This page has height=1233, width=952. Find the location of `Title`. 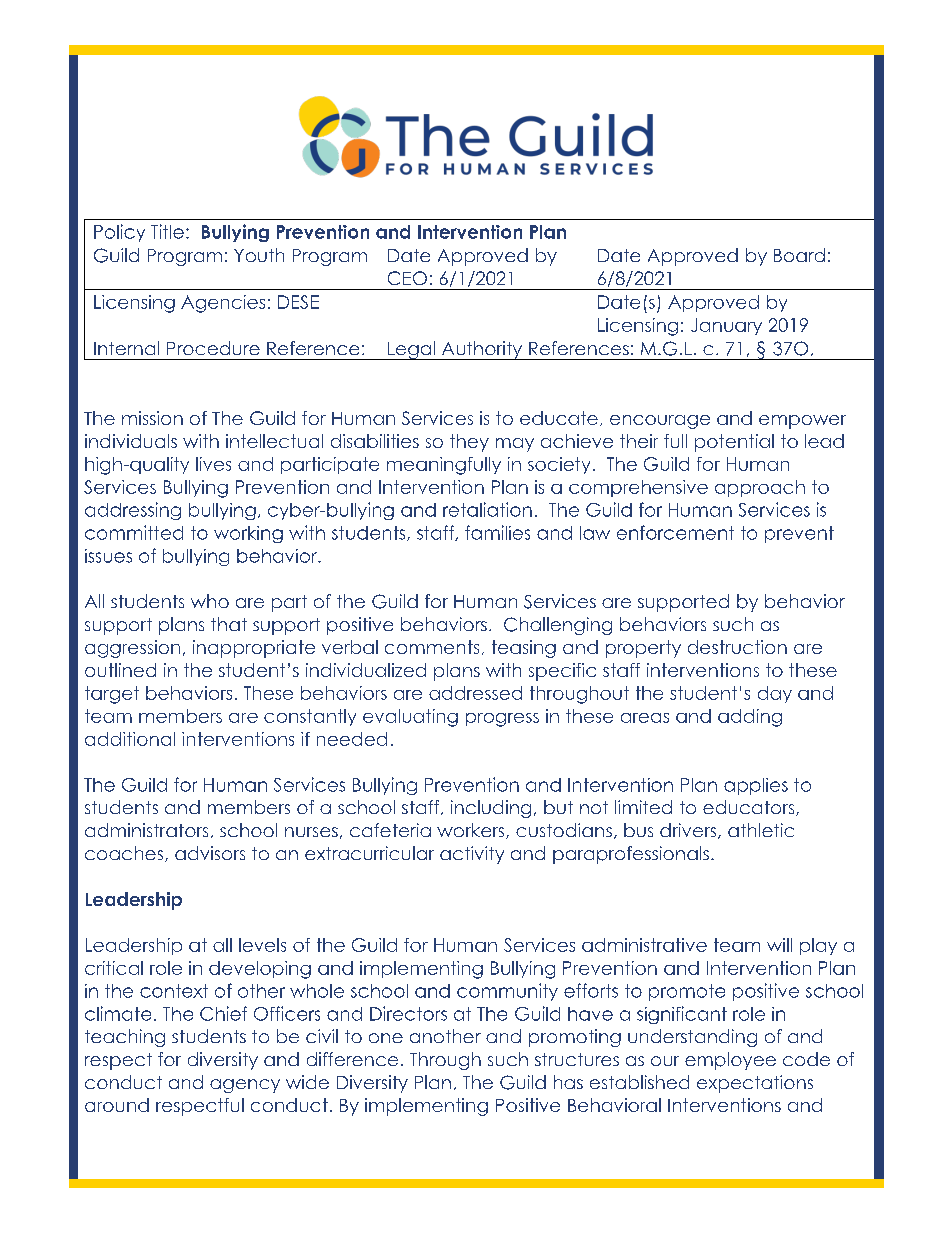

Title is located at coordinates (167, 231).
